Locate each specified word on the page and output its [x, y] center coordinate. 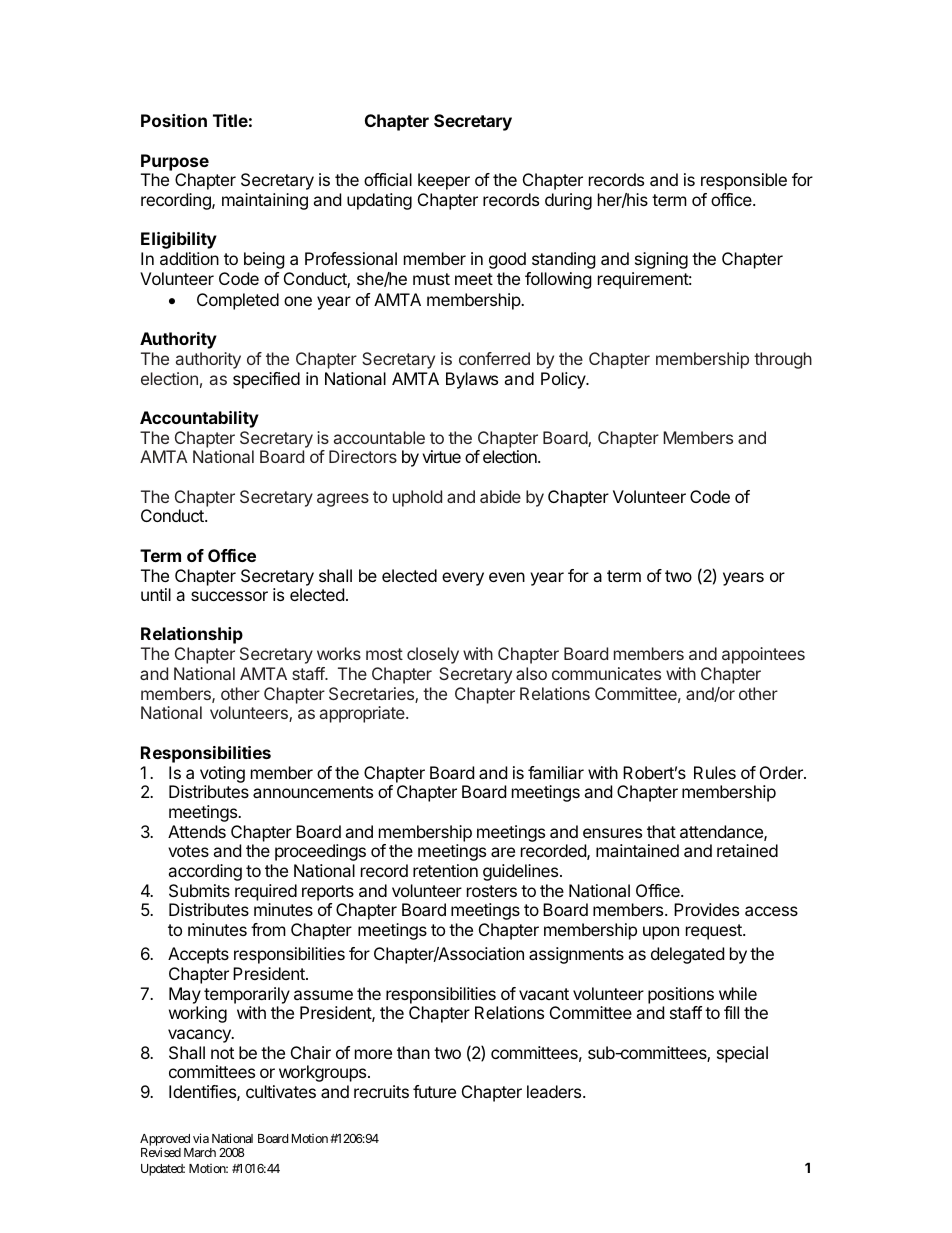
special [742, 1054]
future [434, 1091]
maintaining [265, 201]
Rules [715, 772]
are [503, 852]
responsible [744, 181]
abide [500, 496]
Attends [197, 831]
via [201, 1138]
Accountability [199, 419]
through [783, 360]
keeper [444, 181]
